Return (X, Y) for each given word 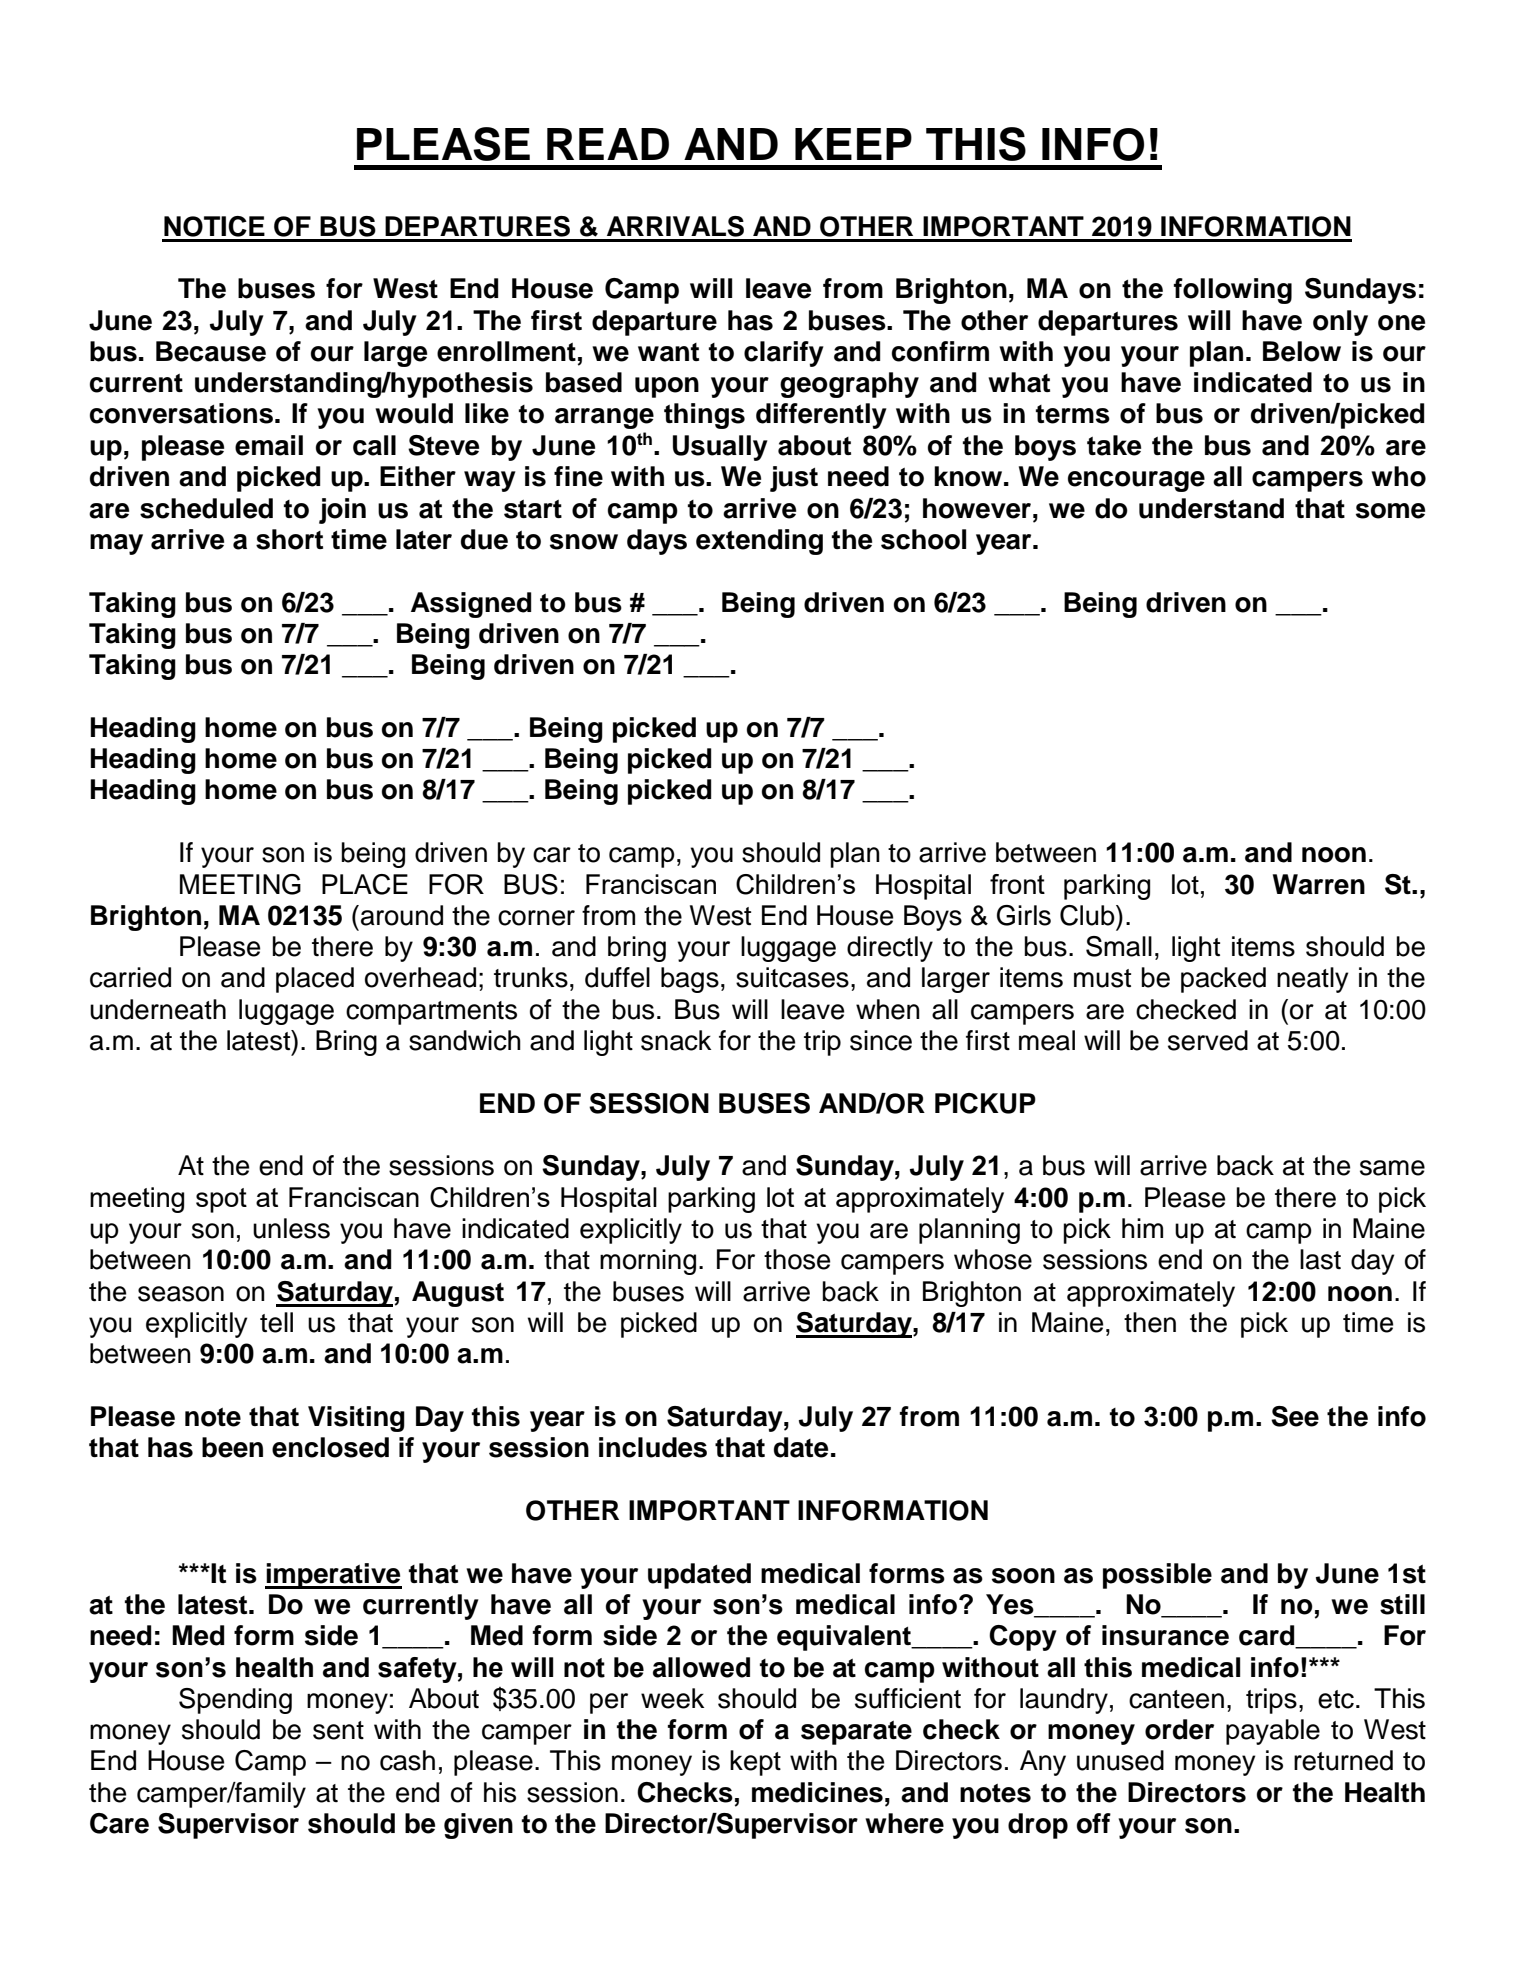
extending (759, 542)
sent (338, 1730)
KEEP (853, 144)
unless (291, 1228)
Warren (1319, 884)
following (1233, 291)
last (1320, 1259)
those (797, 1259)
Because (211, 351)
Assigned (471, 605)
